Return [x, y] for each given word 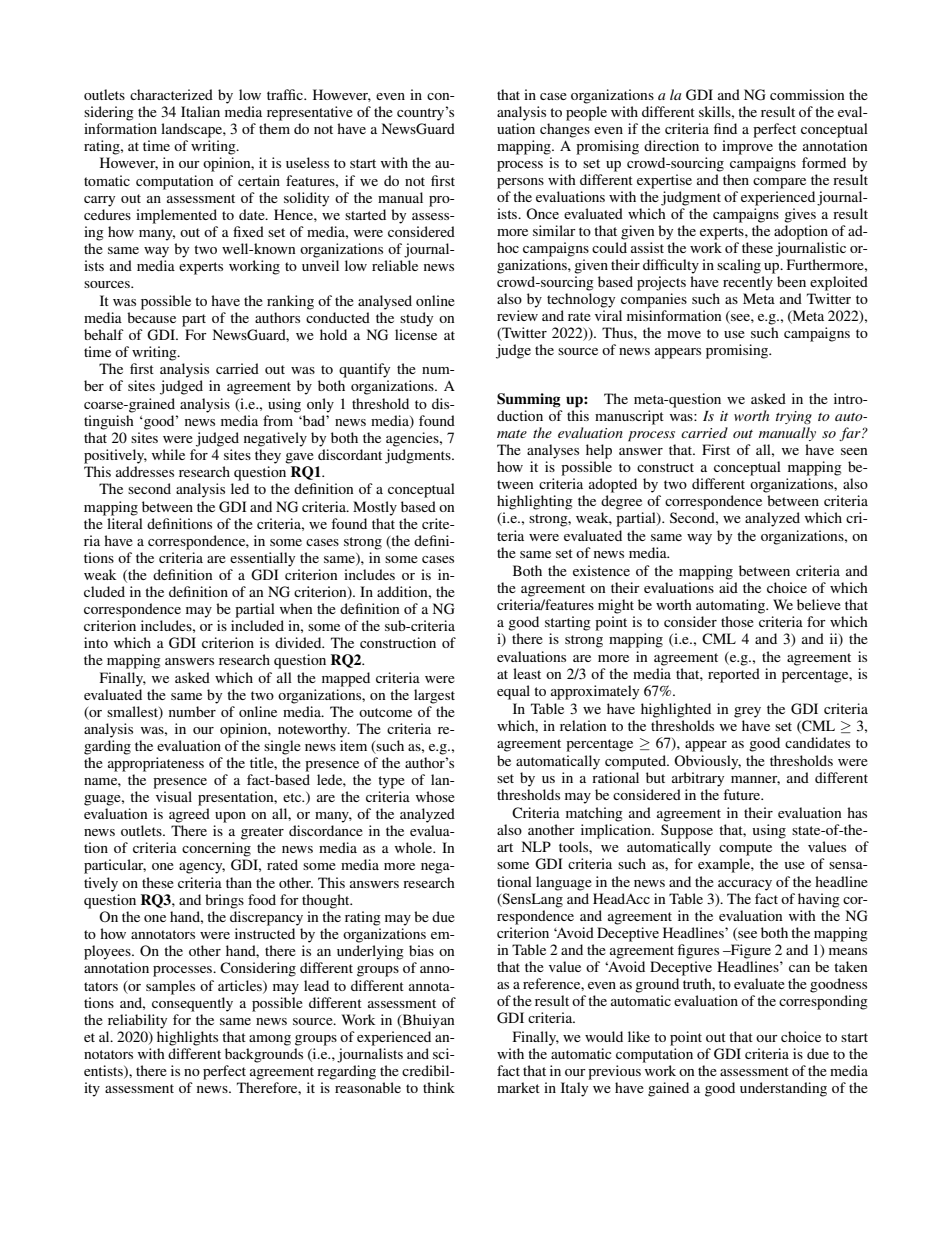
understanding [783, 1089]
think [439, 1087]
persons [520, 183]
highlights [187, 1038]
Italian [200, 111]
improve [747, 147]
